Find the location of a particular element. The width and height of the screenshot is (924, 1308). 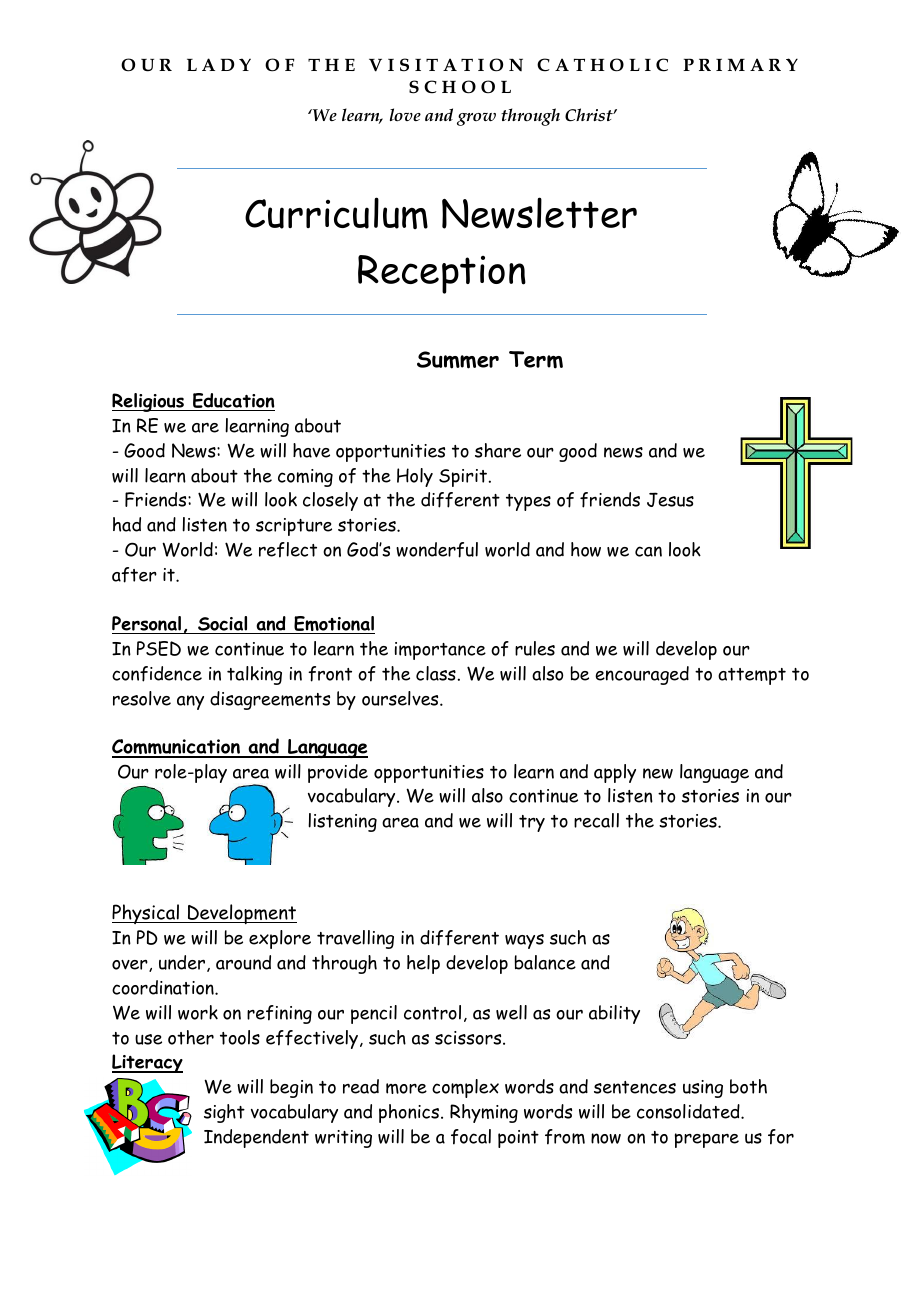

consolidated is located at coordinates (689, 1111).
